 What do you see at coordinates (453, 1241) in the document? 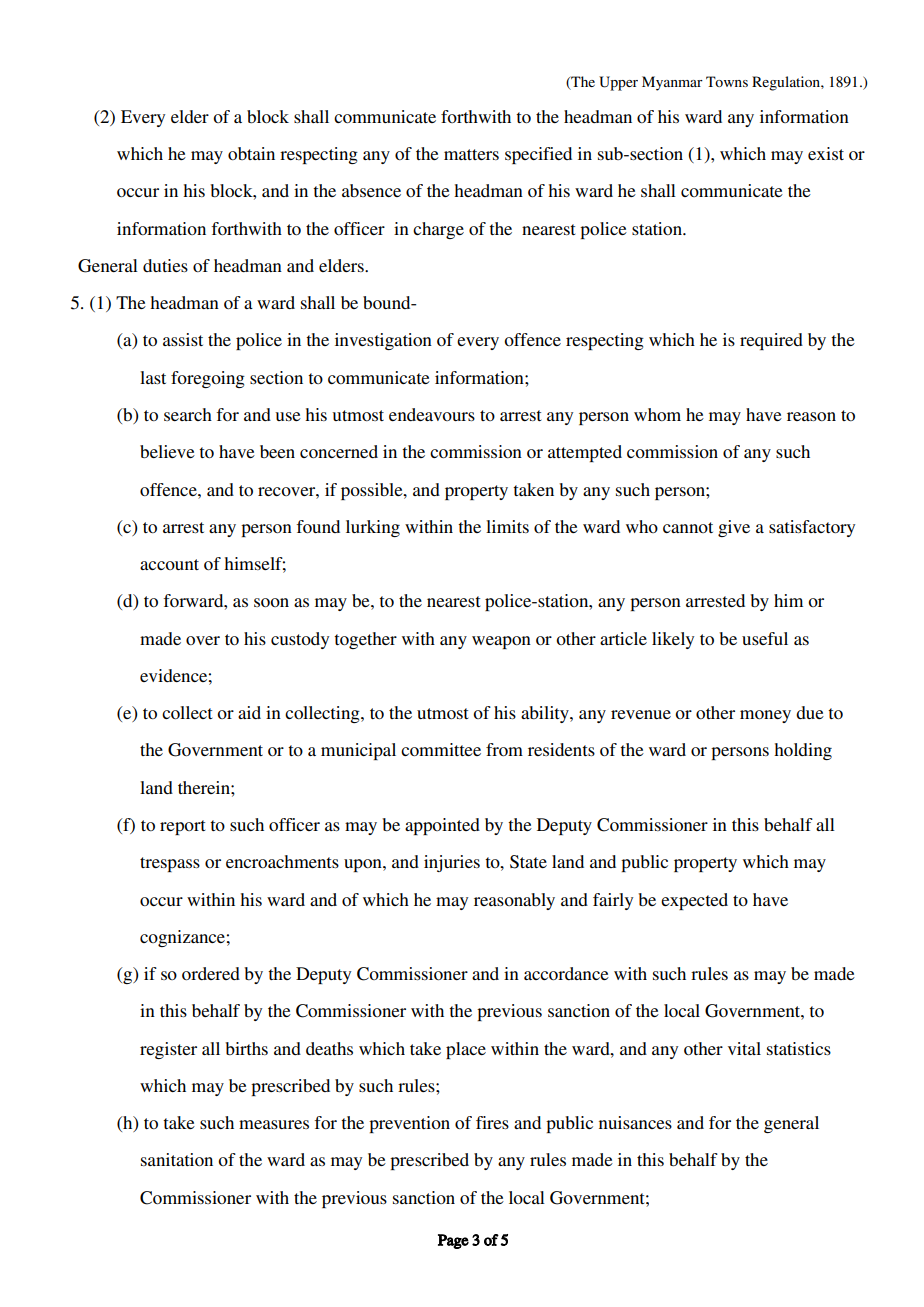
I see `Page` at bounding box center [453, 1241].
